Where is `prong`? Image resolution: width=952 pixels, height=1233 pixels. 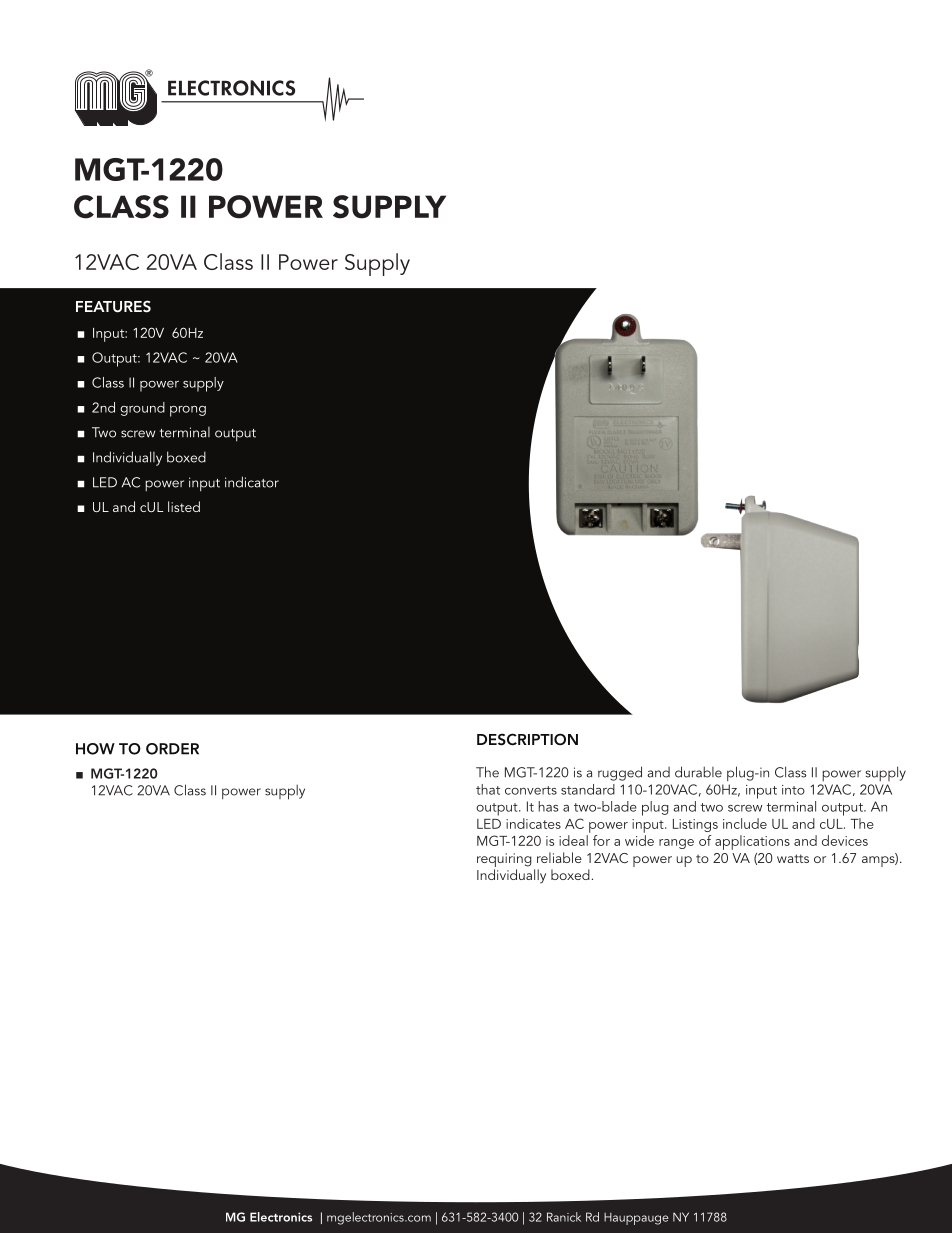
prong is located at coordinates (188, 411).
